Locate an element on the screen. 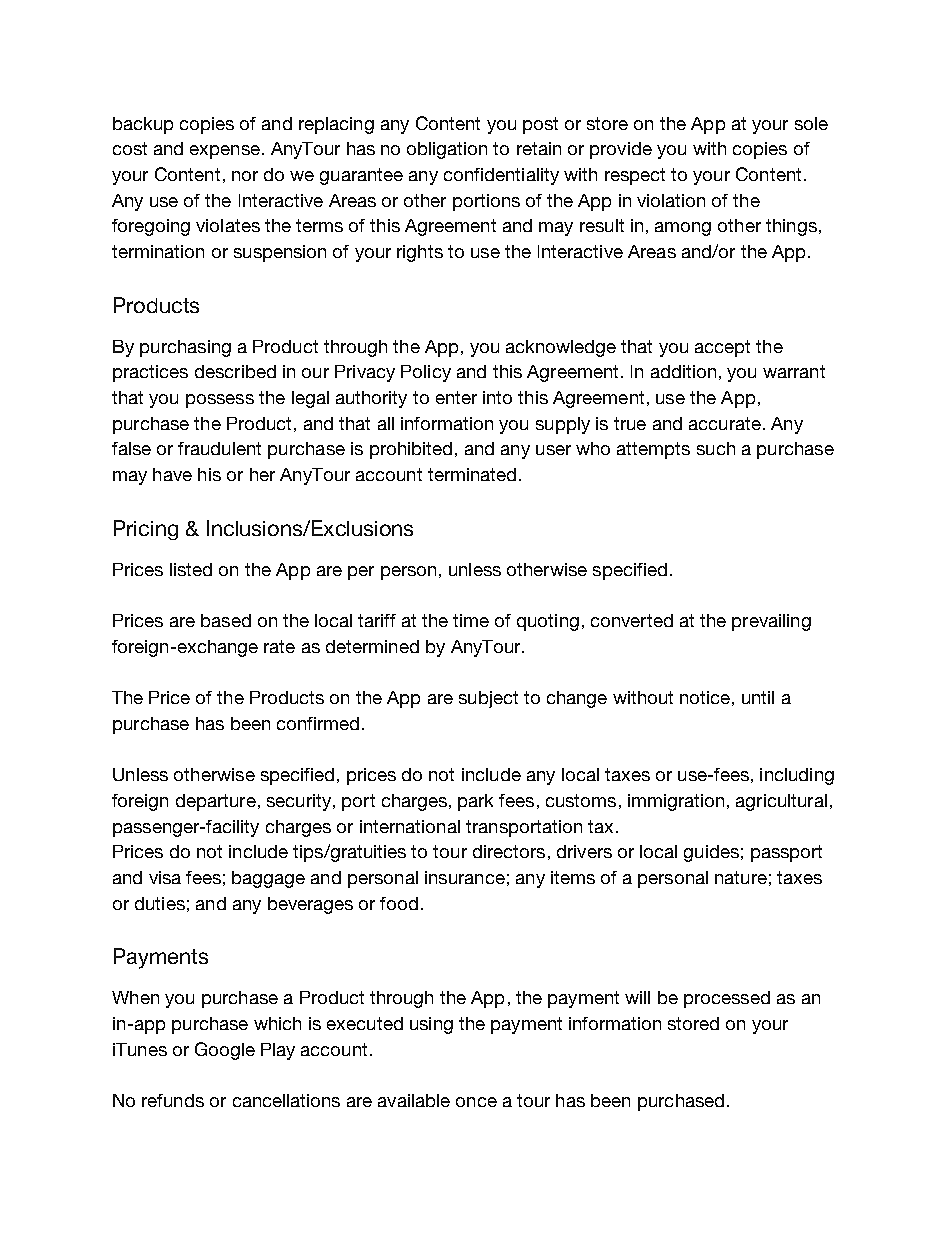 The width and height of the screenshot is (952, 1233). violation is located at coordinates (671, 200).
